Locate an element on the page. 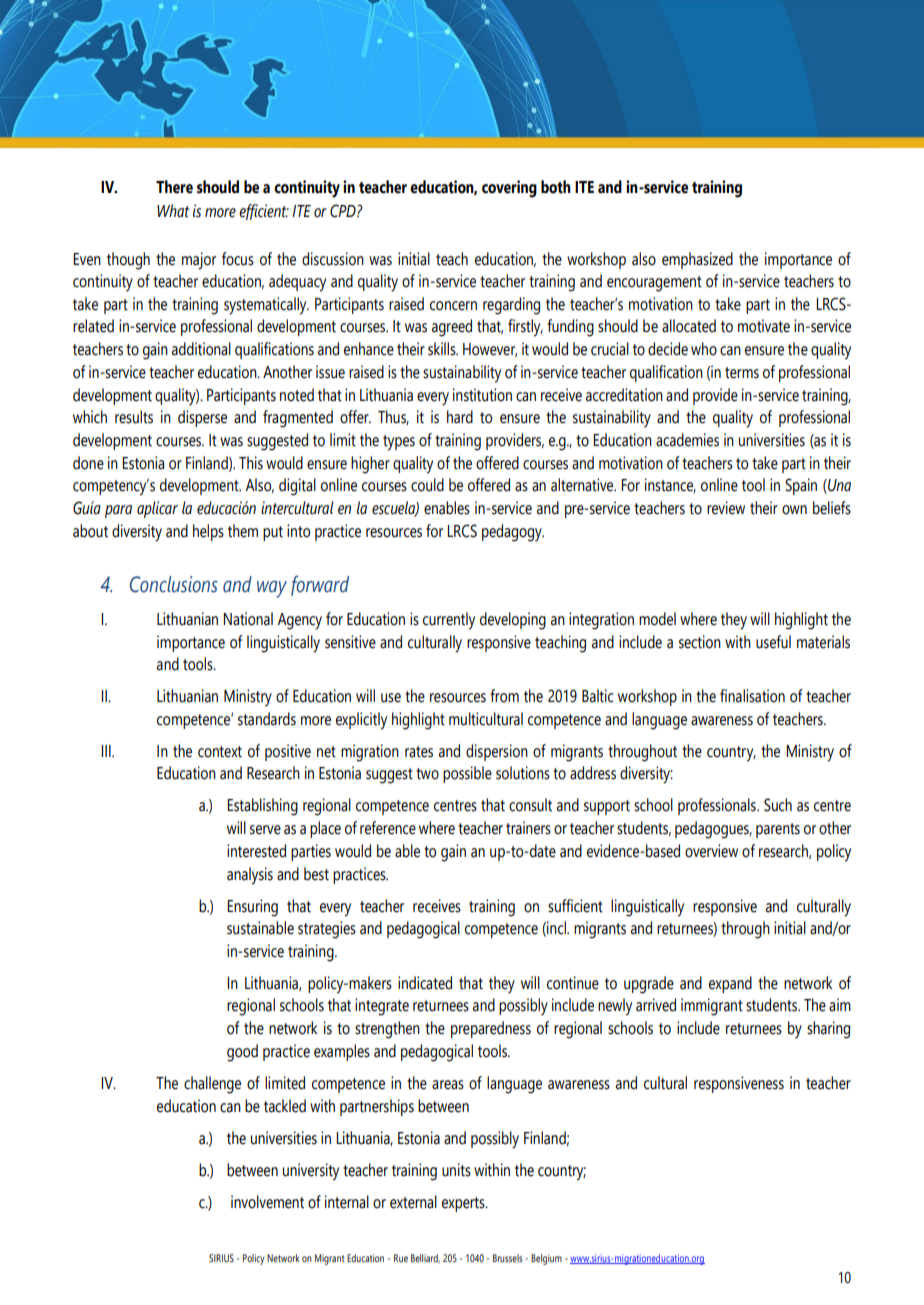 This document has height=1305, width=924. What is located at coordinates (173, 211).
